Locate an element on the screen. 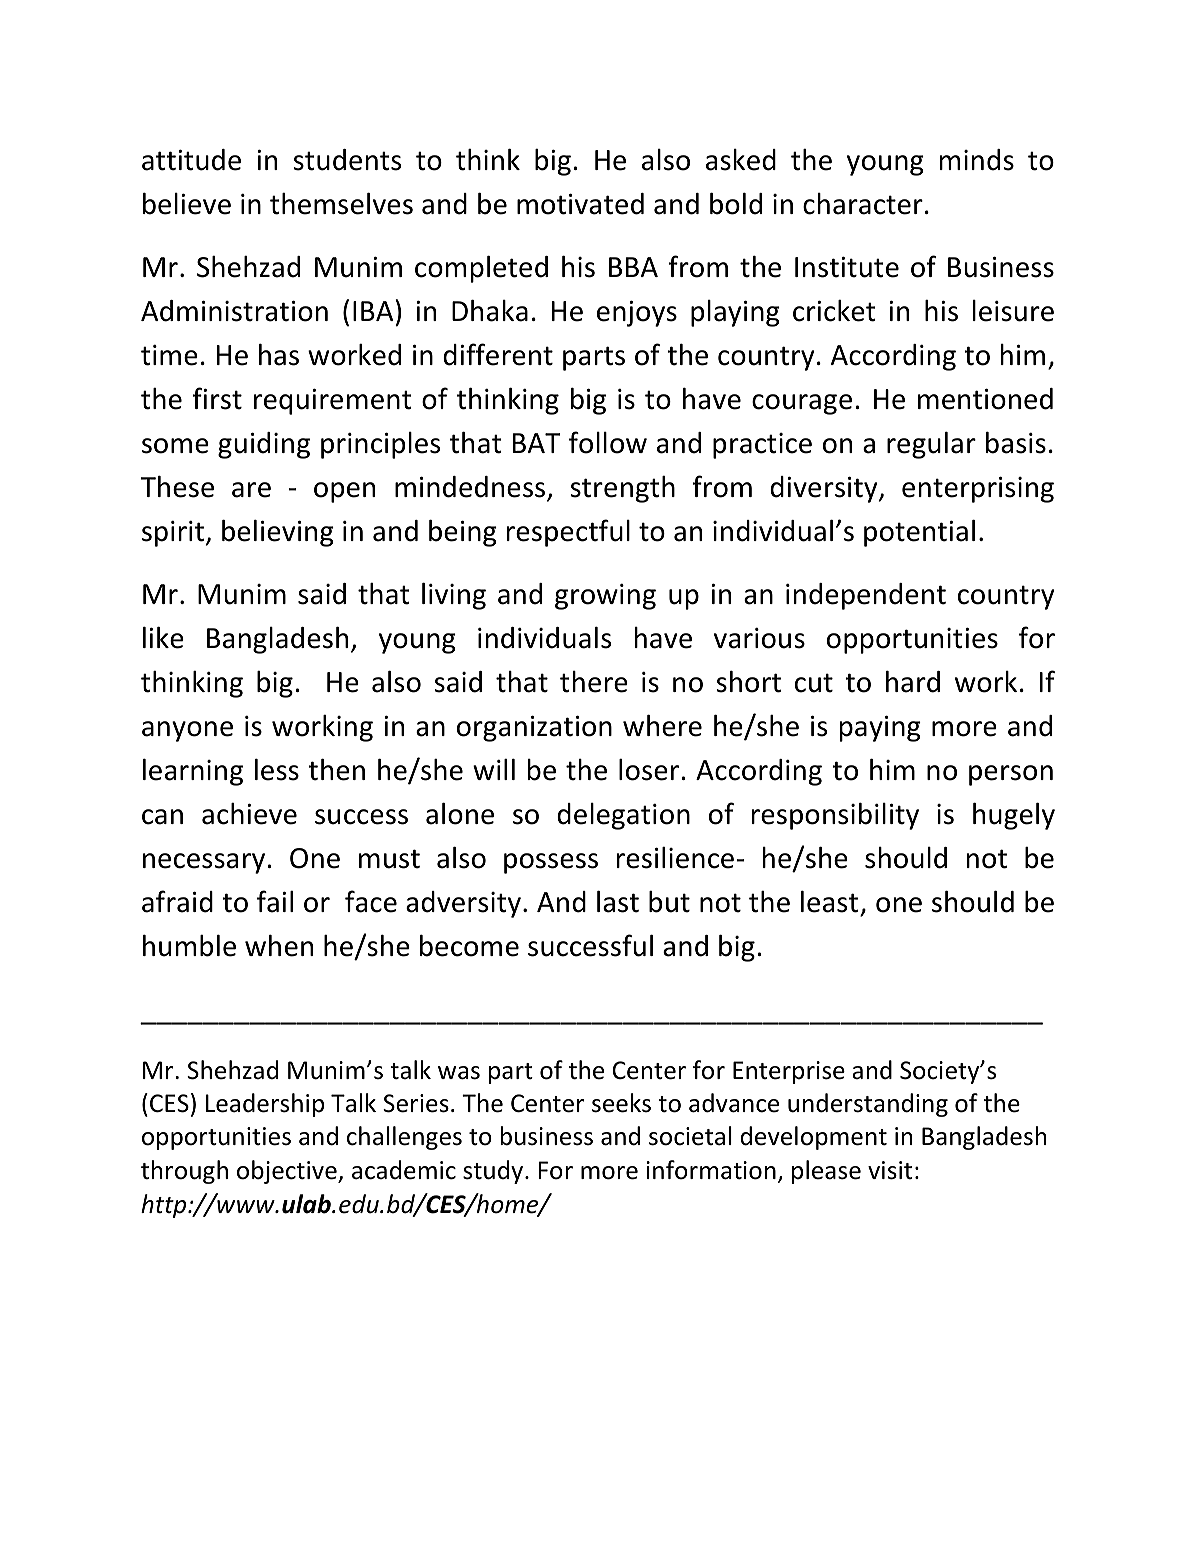 This screenshot has height=1548, width=1196. delegation is located at coordinates (623, 816).
